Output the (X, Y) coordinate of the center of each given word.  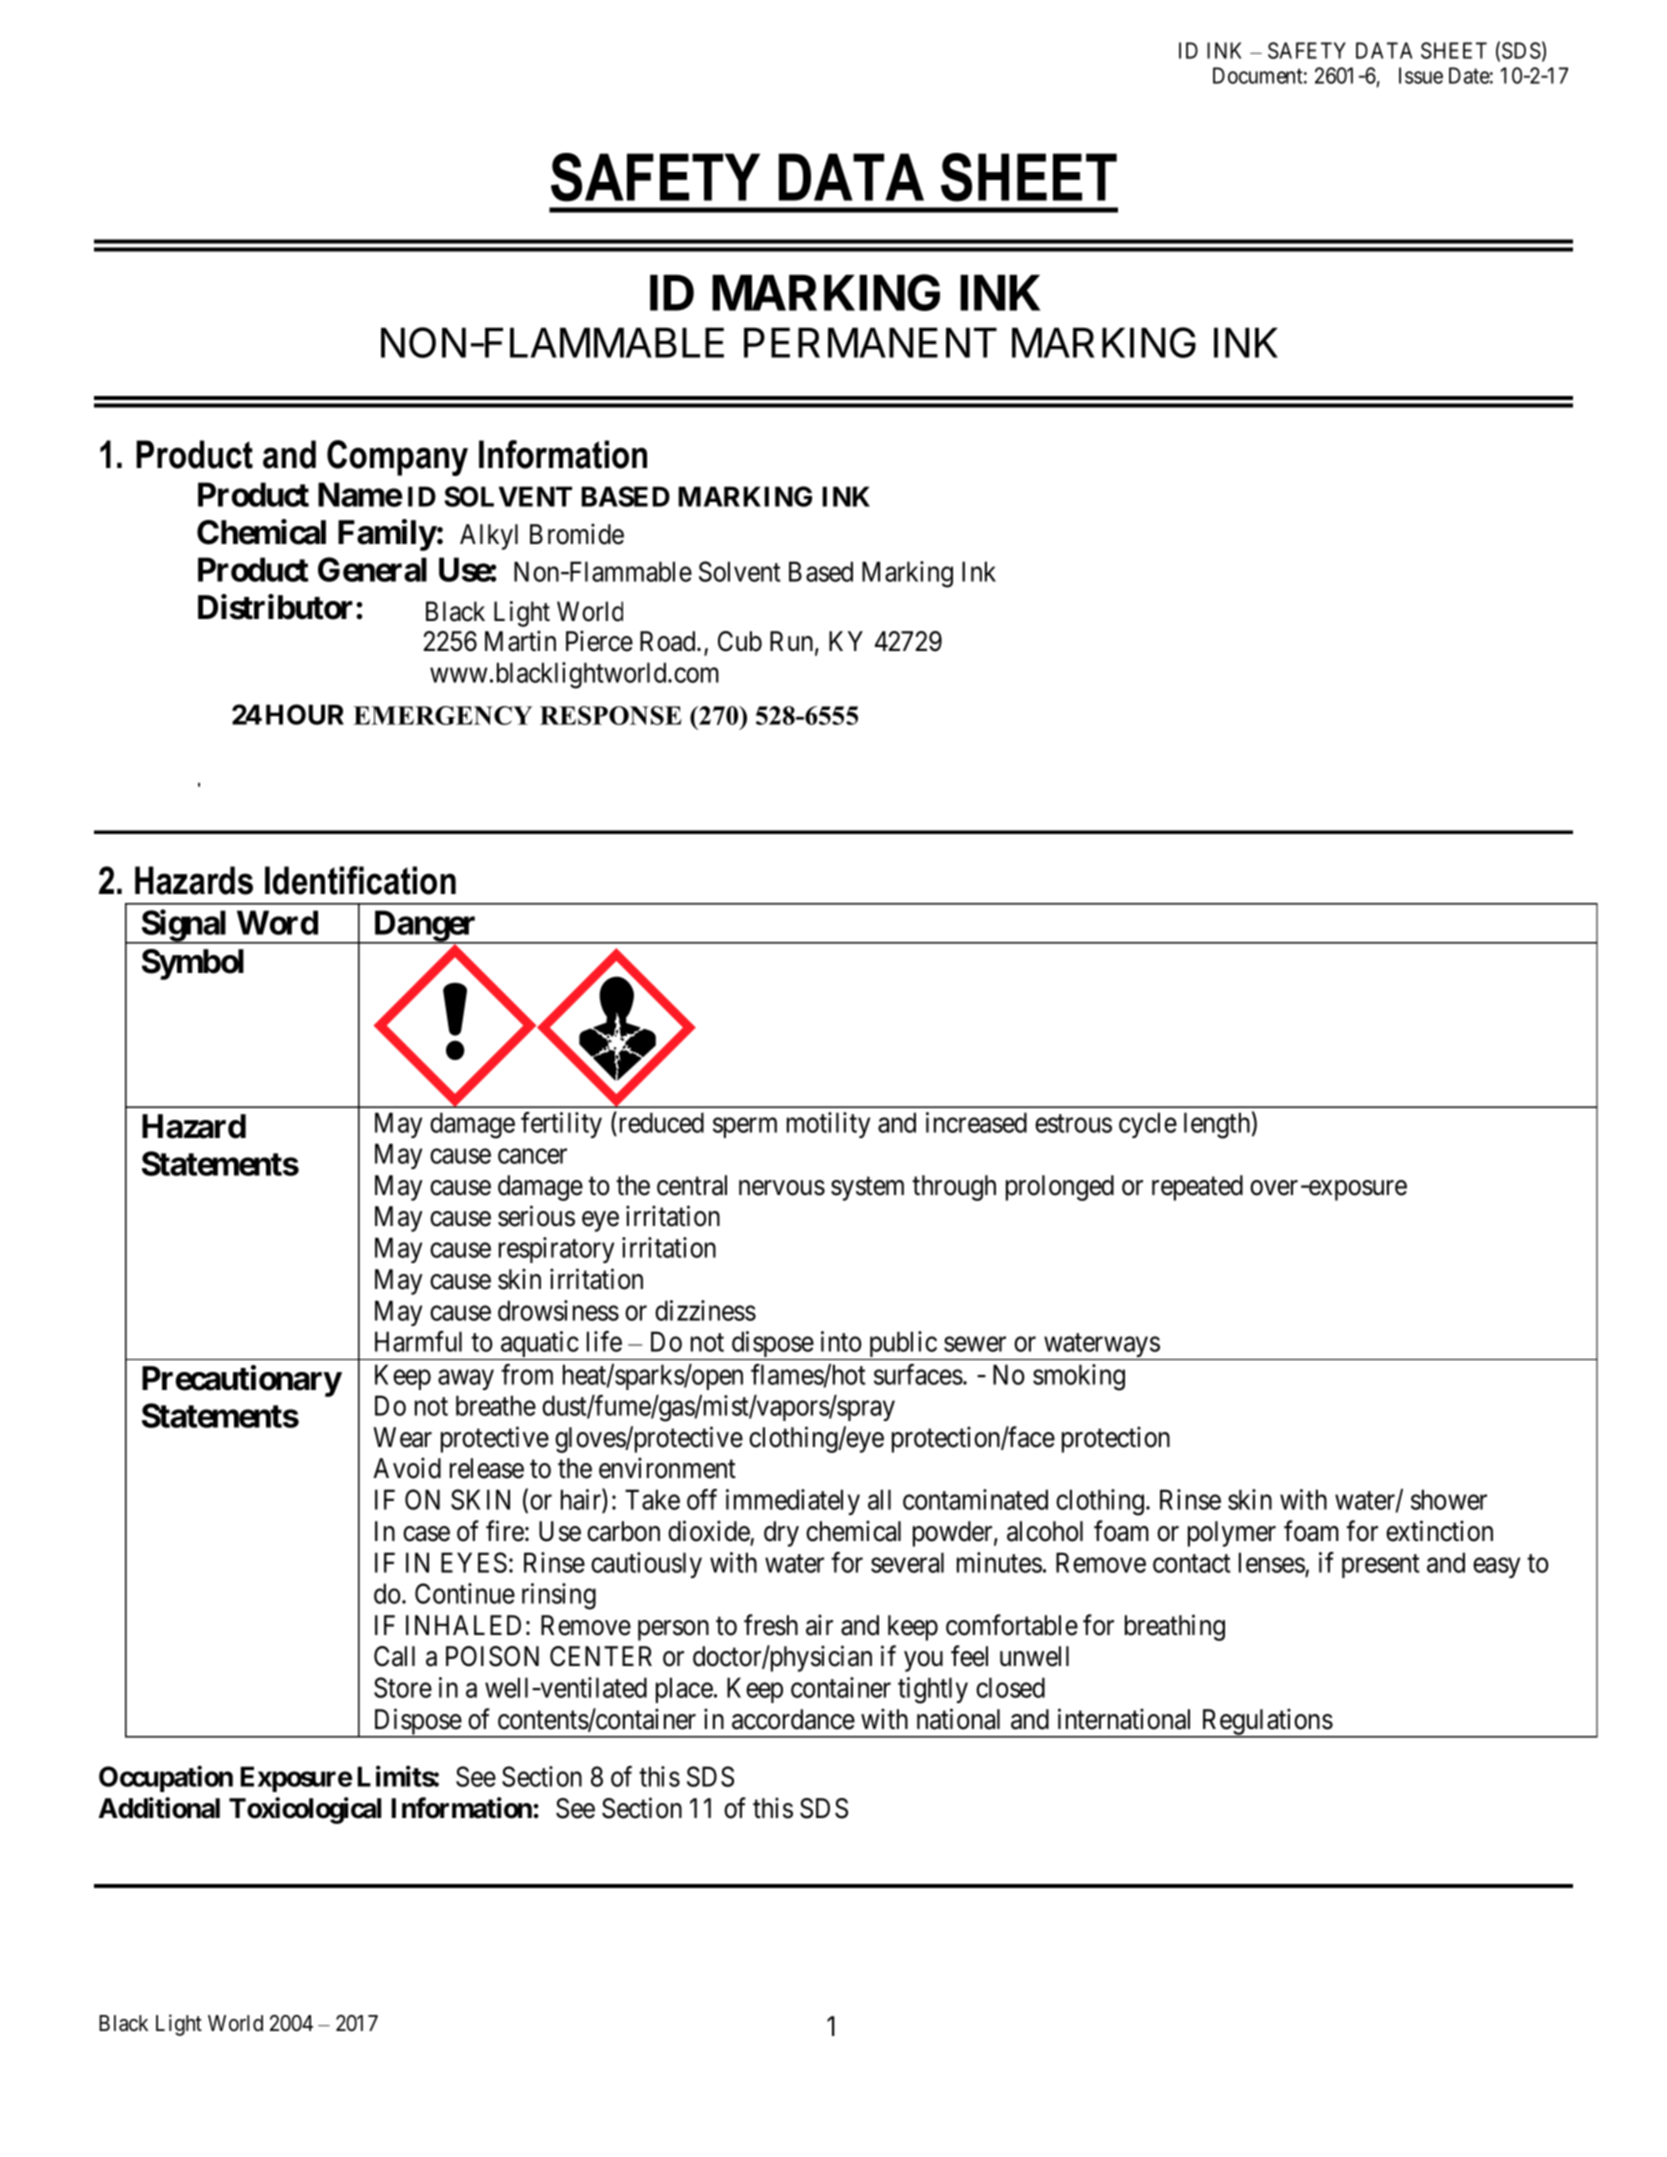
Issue (1421, 75)
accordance (793, 1719)
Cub (740, 641)
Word (277, 922)
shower (1449, 1499)
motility (828, 1125)
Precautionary (242, 1381)
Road (669, 641)
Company (397, 458)
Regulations (1266, 1722)
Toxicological (305, 1810)
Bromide (577, 534)
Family (387, 535)
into (841, 1341)
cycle (1148, 1125)
